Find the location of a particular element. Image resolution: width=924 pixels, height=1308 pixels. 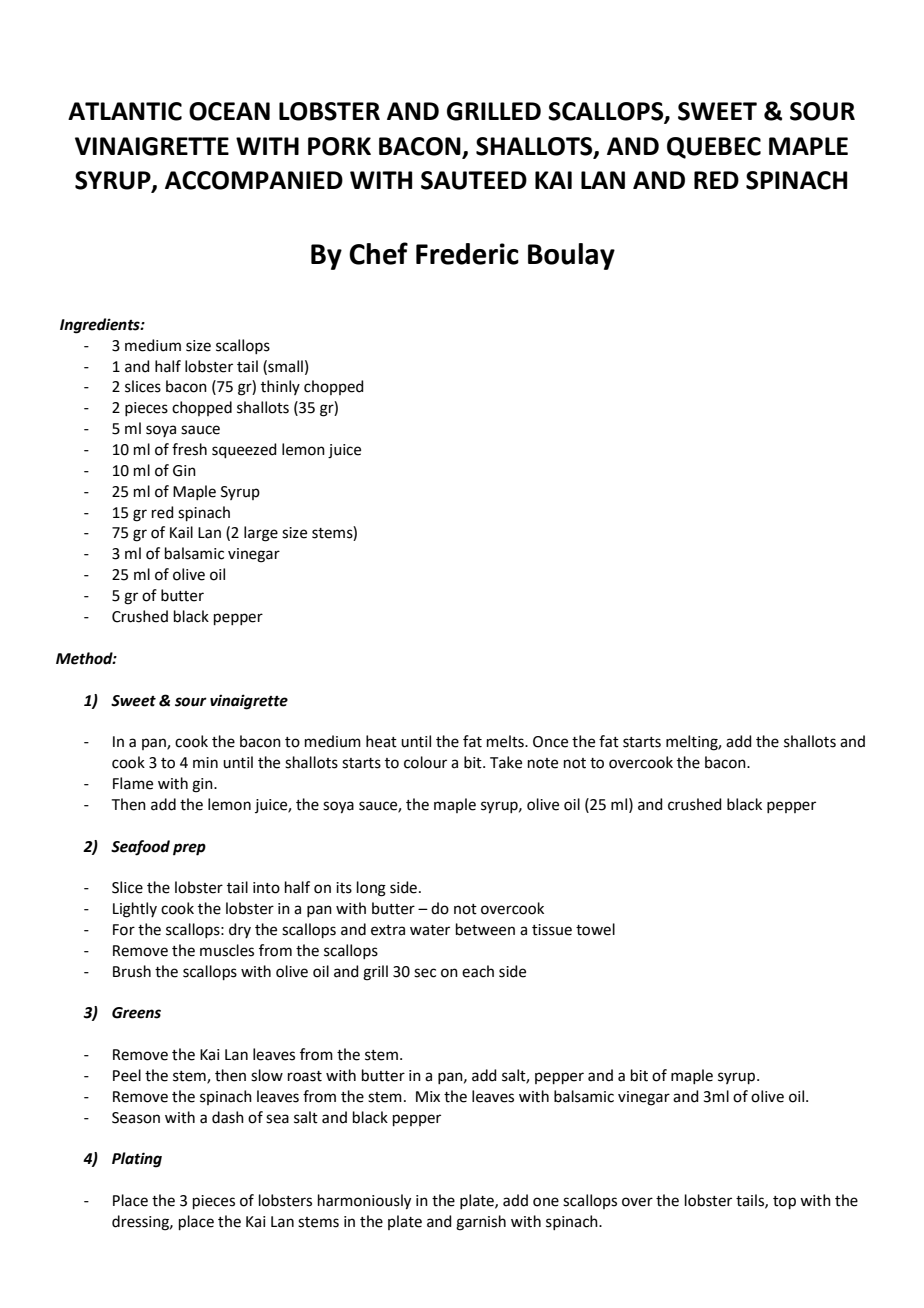

min is located at coordinates (205, 762).
